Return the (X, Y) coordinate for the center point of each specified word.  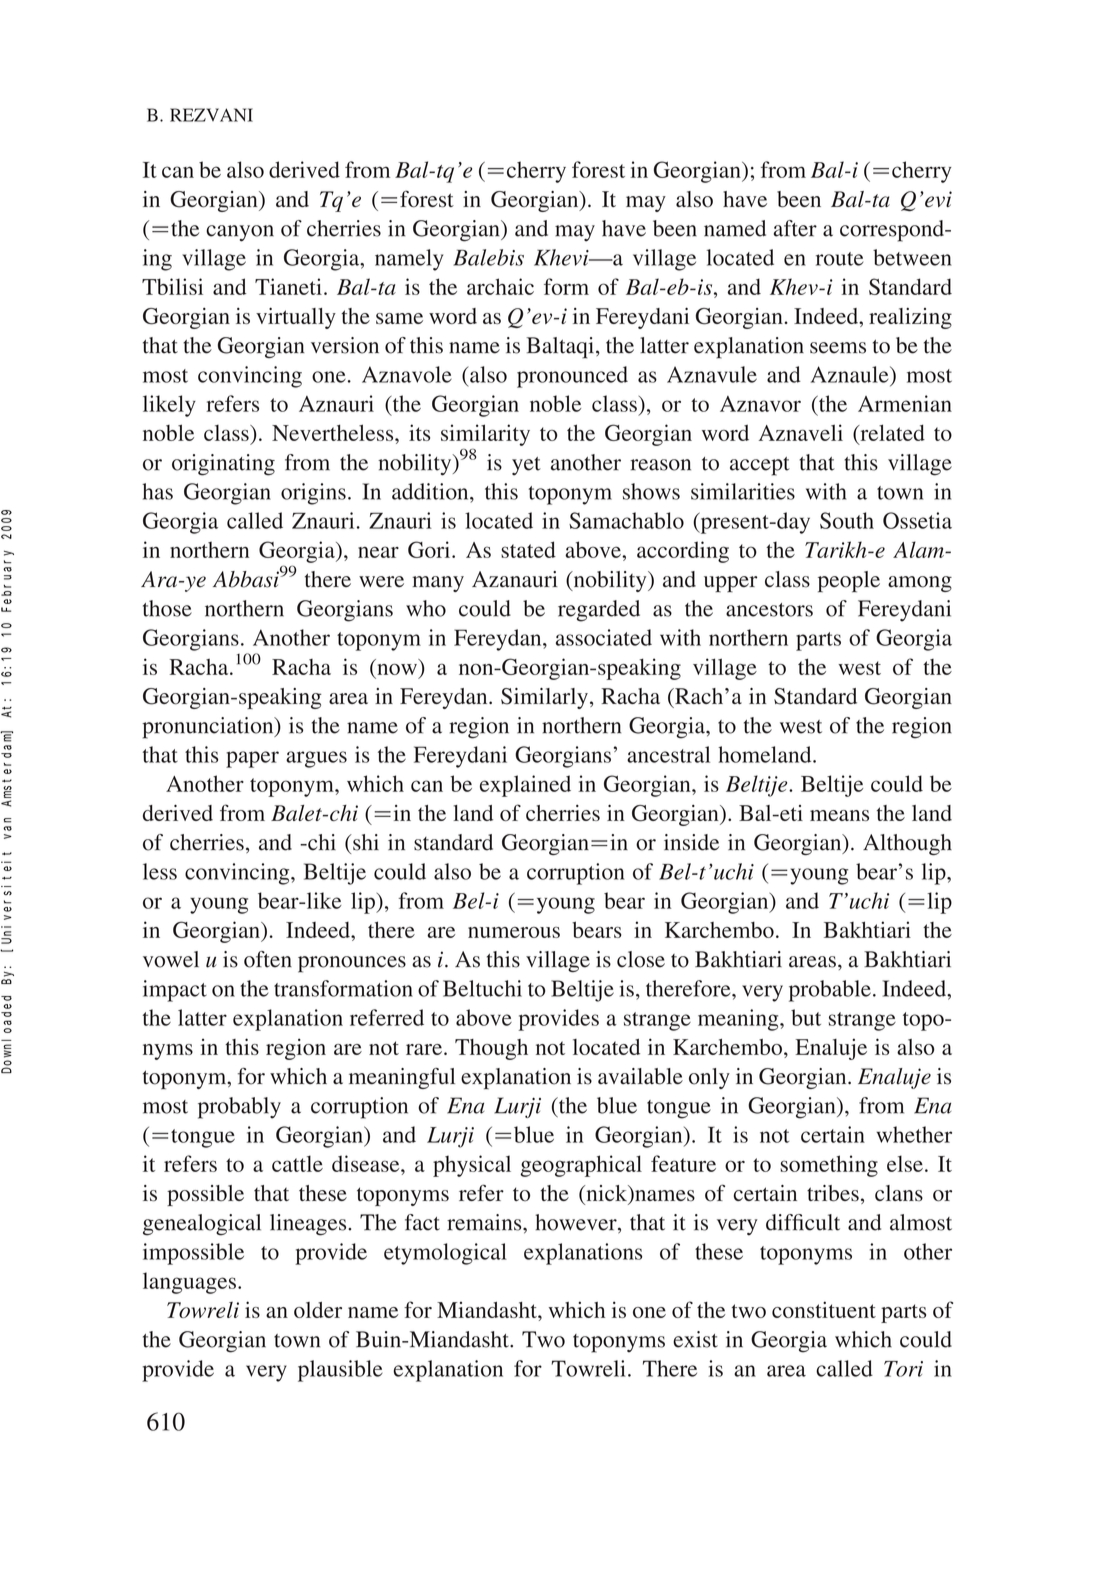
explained (525, 786)
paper (252, 759)
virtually (296, 318)
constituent (824, 1309)
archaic (500, 286)
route (839, 259)
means (839, 815)
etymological (445, 1254)
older (318, 1310)
